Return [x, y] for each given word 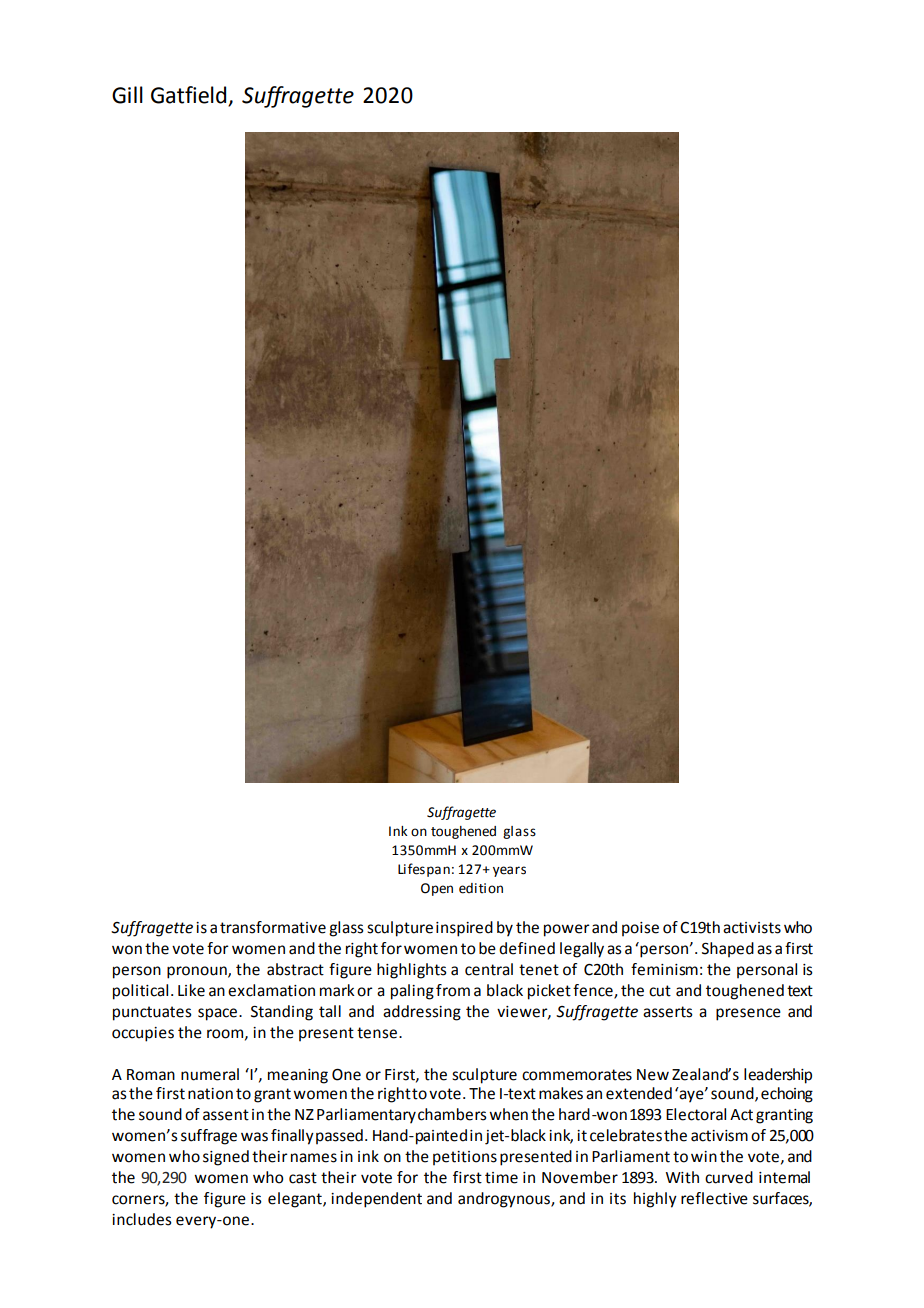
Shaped [728, 949]
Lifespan [424, 870]
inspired [464, 929]
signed [226, 1158]
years [509, 871]
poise [640, 929]
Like [191, 990]
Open [437, 889]
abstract [295, 969]
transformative [273, 927]
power [567, 930]
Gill [127, 95]
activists [752, 928]
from [453, 990]
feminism [664, 969]
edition [481, 888]
